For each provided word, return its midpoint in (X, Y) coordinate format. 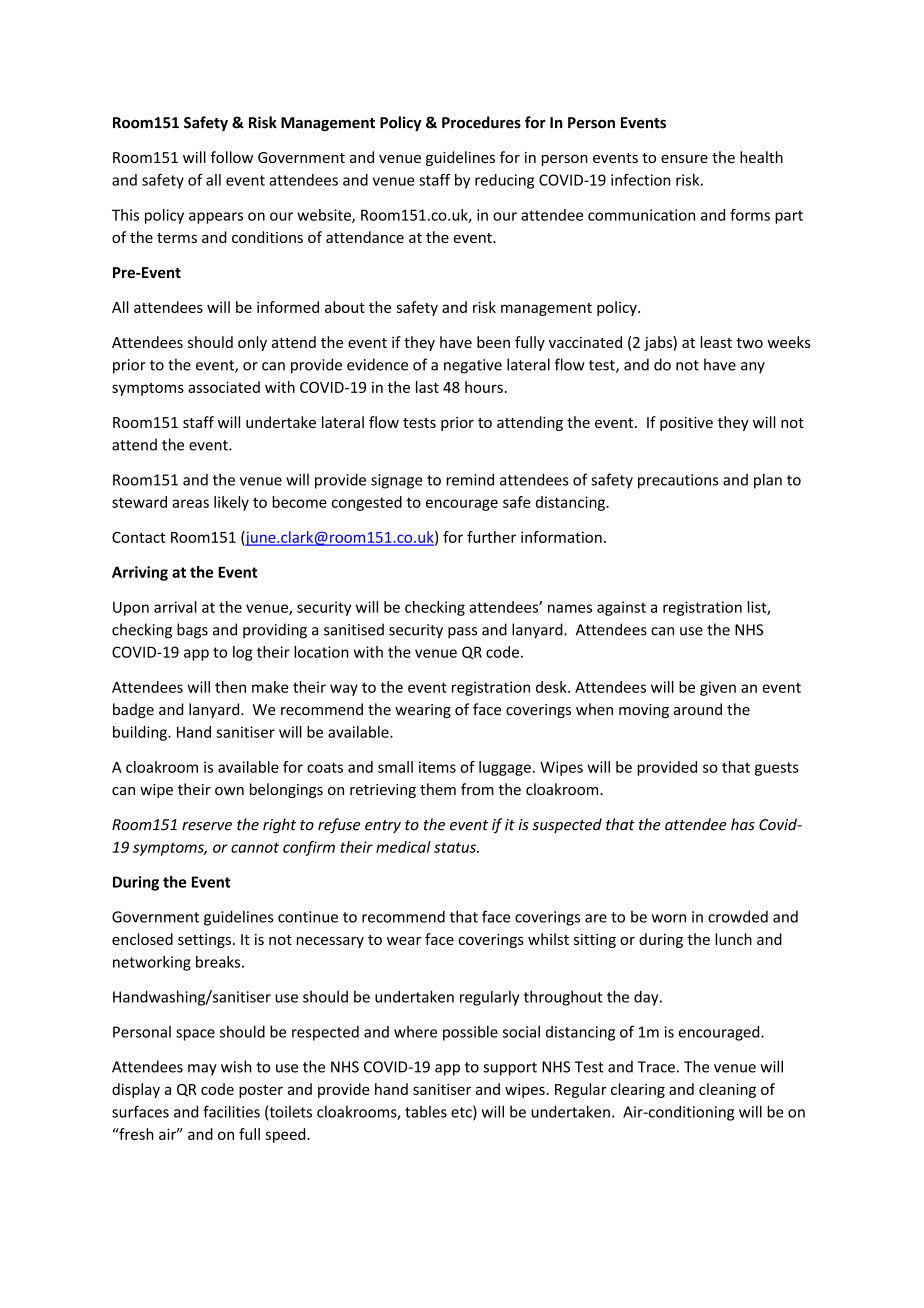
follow (231, 157)
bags (192, 631)
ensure (684, 159)
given (718, 688)
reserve (207, 826)
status (456, 847)
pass (462, 633)
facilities (231, 1111)
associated (224, 387)
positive (686, 424)
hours (484, 387)
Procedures (481, 122)
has (743, 824)
